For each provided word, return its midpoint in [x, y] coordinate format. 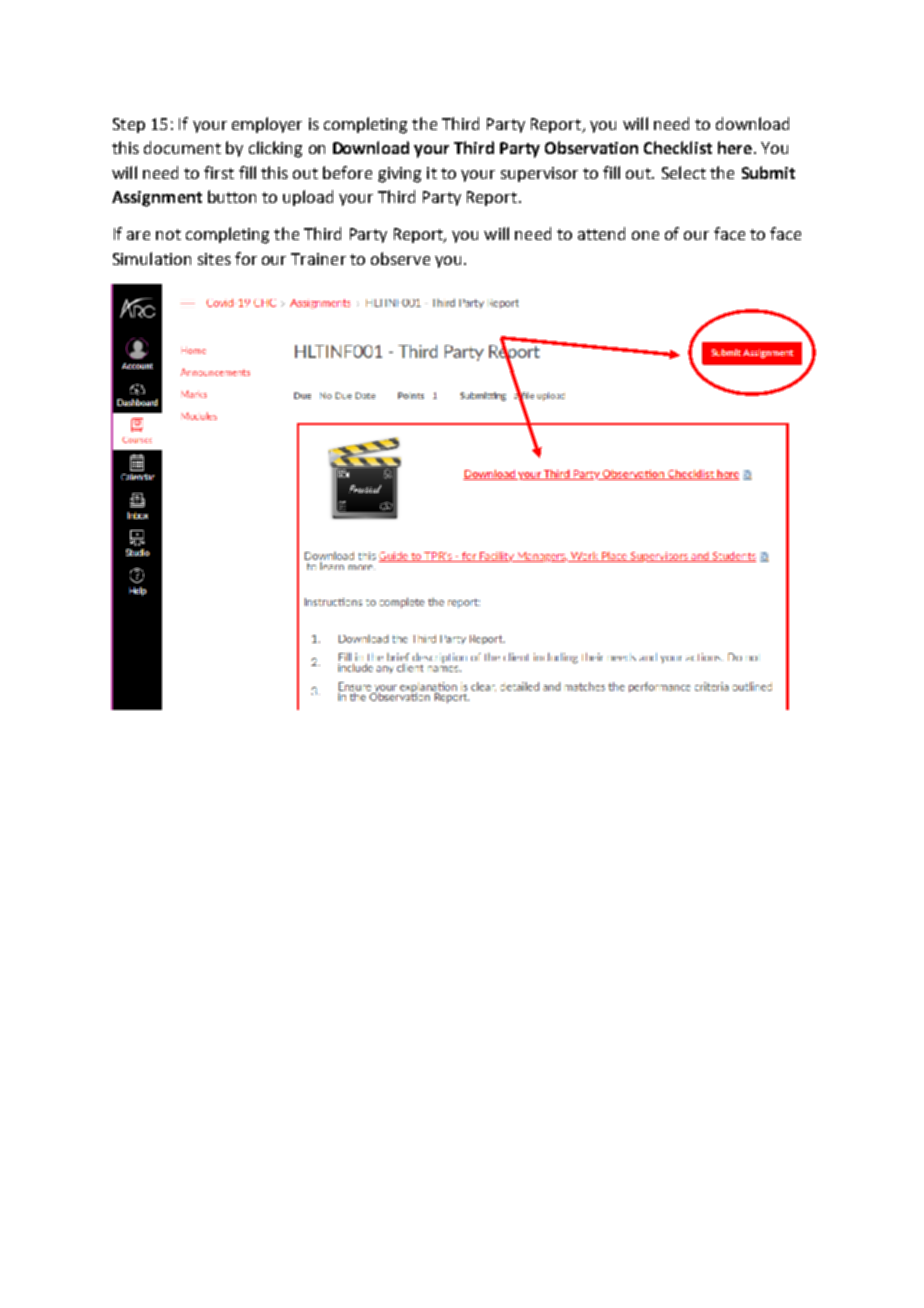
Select [684, 172]
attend [601, 233]
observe [400, 258]
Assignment [157, 199]
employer [267, 125]
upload [308, 198]
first [219, 172]
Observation [591, 147]
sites [214, 259]
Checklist [678, 147]
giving [399, 175]
